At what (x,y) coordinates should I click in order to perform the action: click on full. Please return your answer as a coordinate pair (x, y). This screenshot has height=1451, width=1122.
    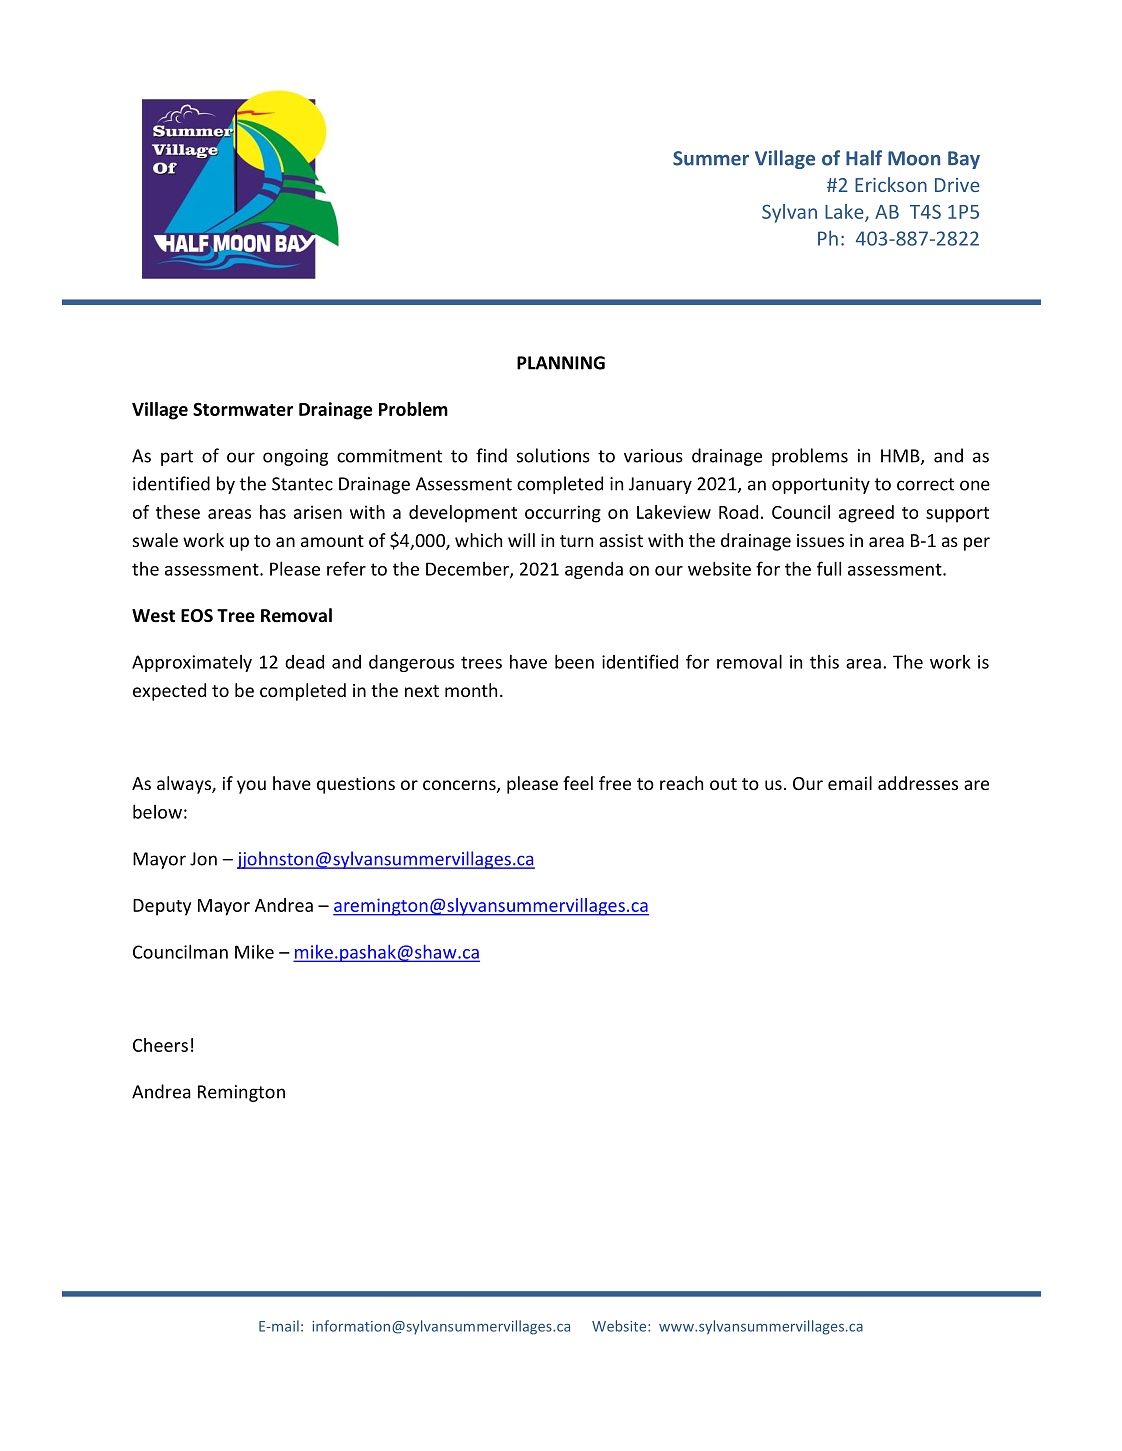
    Looking at the image, I should click on (829, 568).
